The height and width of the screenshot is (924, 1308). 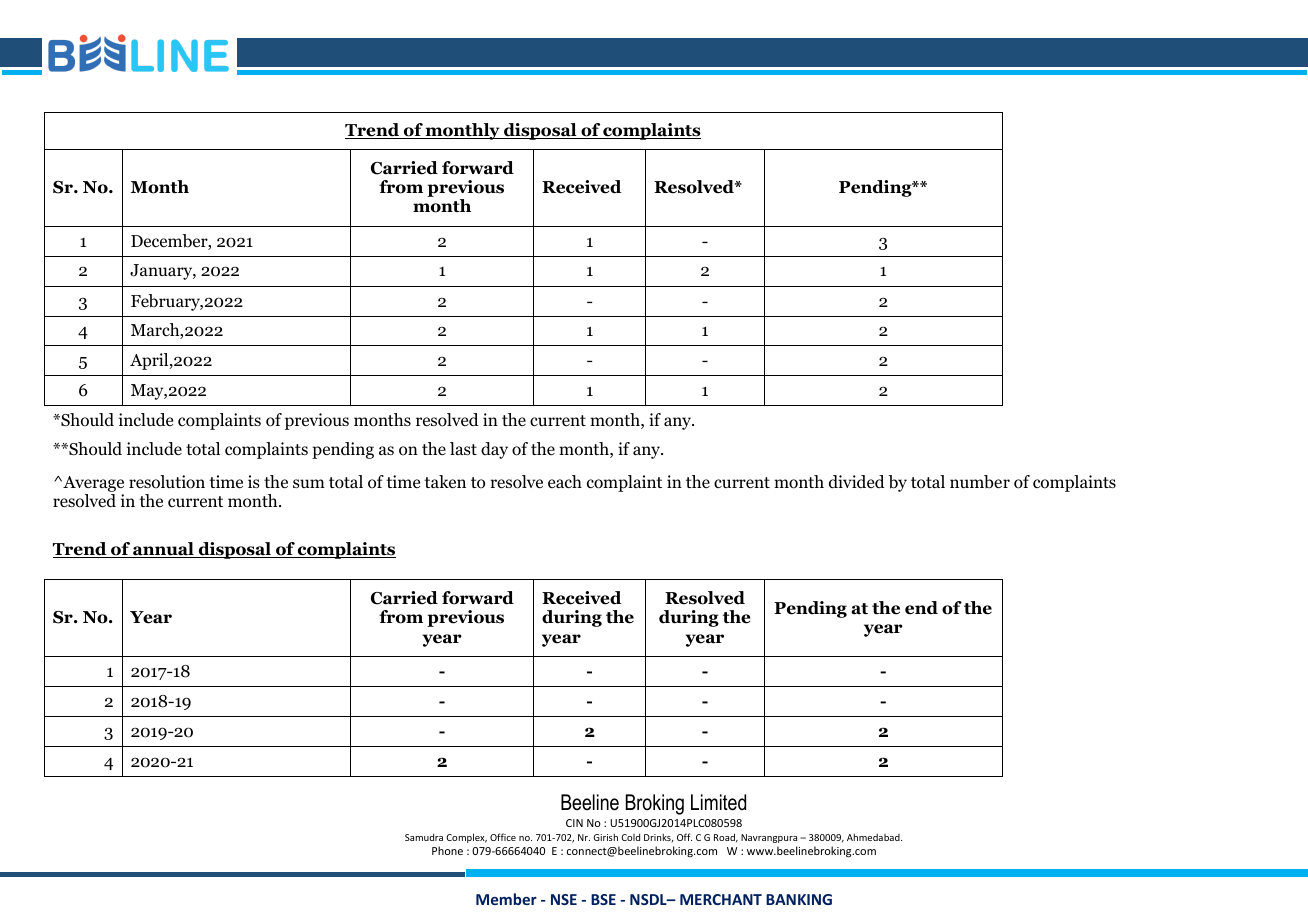 I want to click on day, so click(x=494, y=450).
